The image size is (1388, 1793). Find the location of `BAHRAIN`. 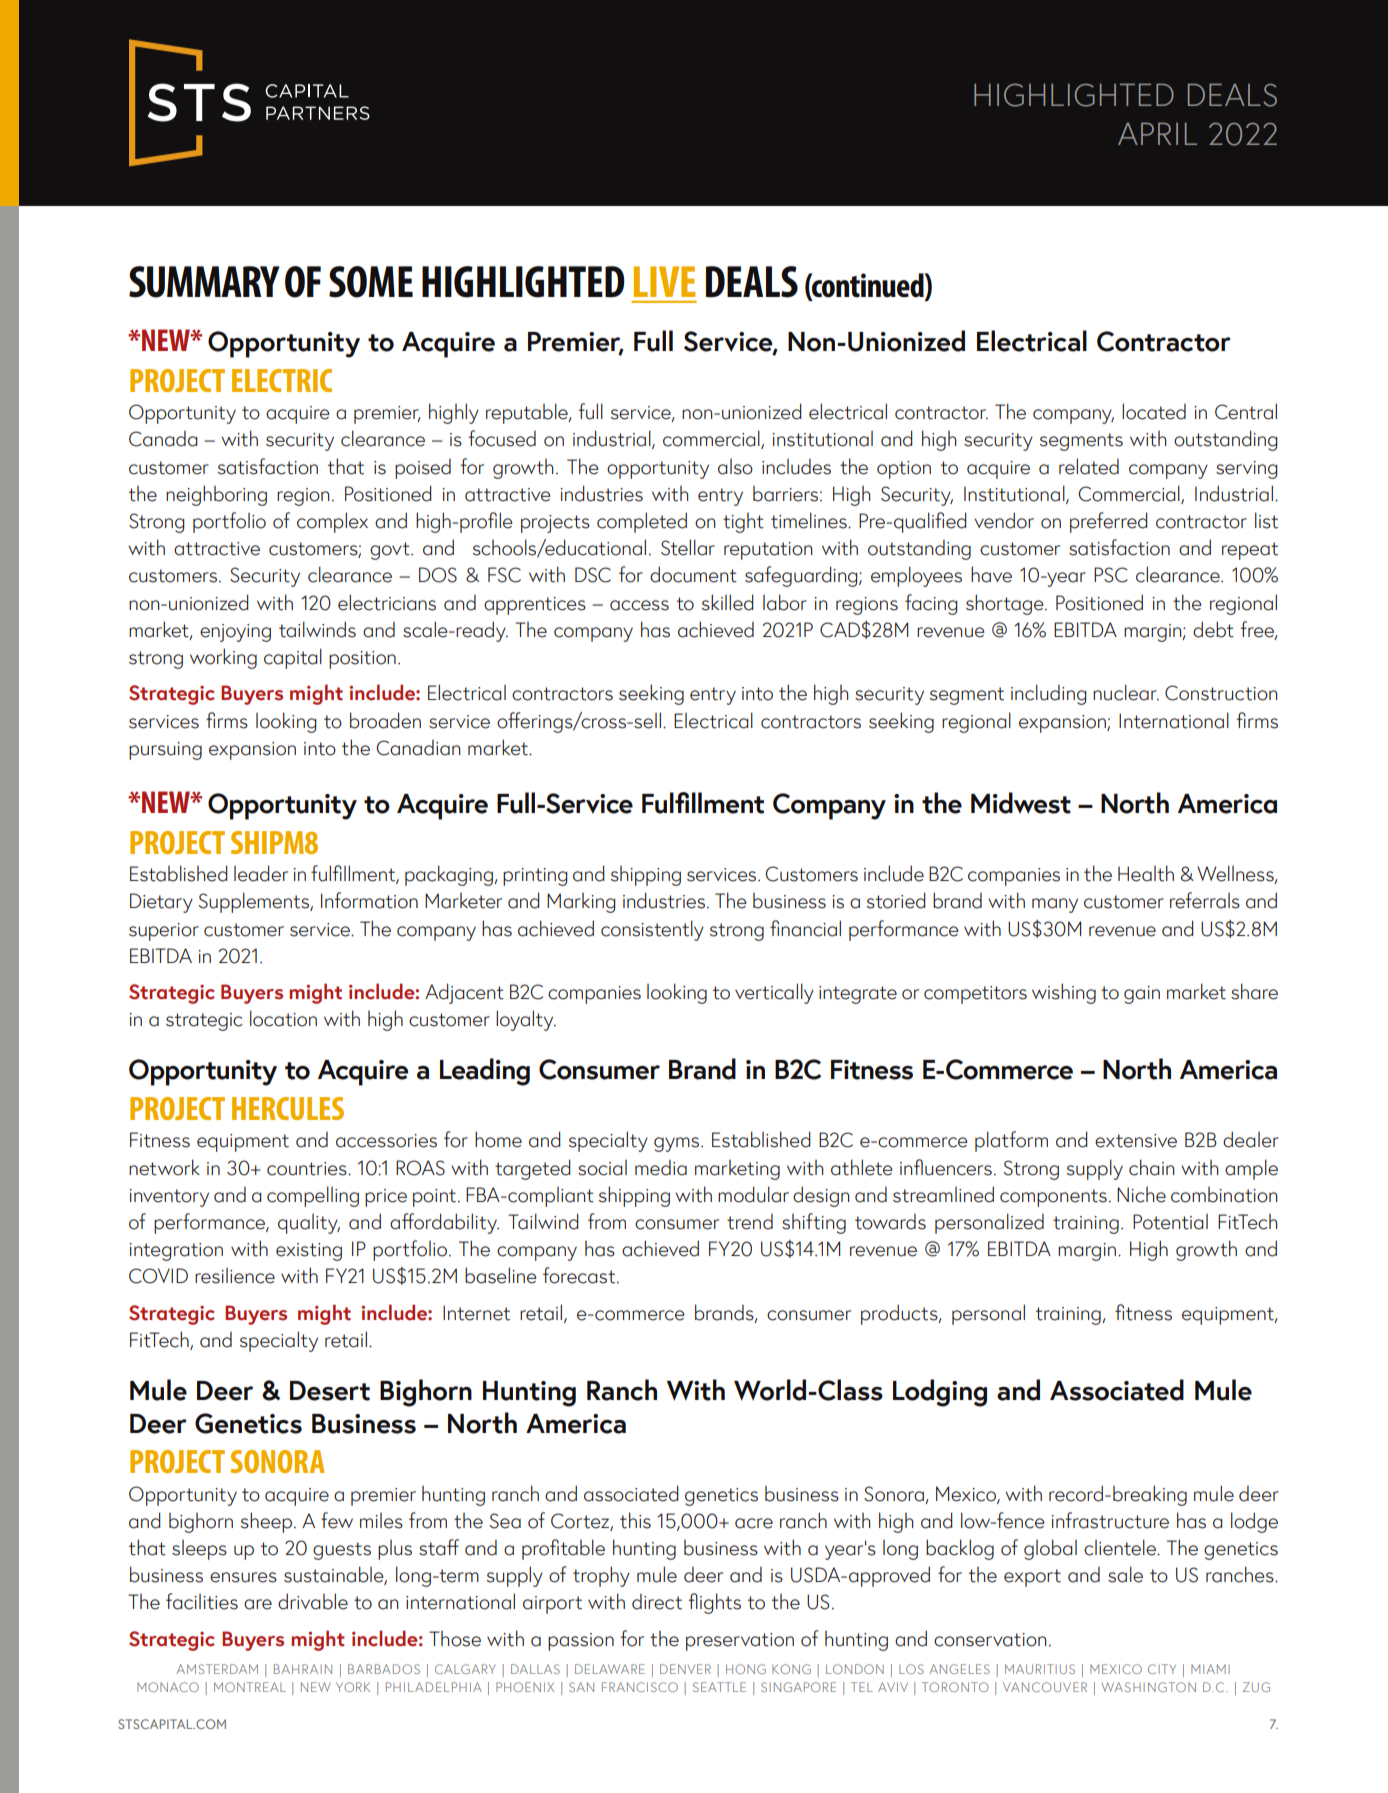

BAHRAIN is located at coordinates (303, 1669).
